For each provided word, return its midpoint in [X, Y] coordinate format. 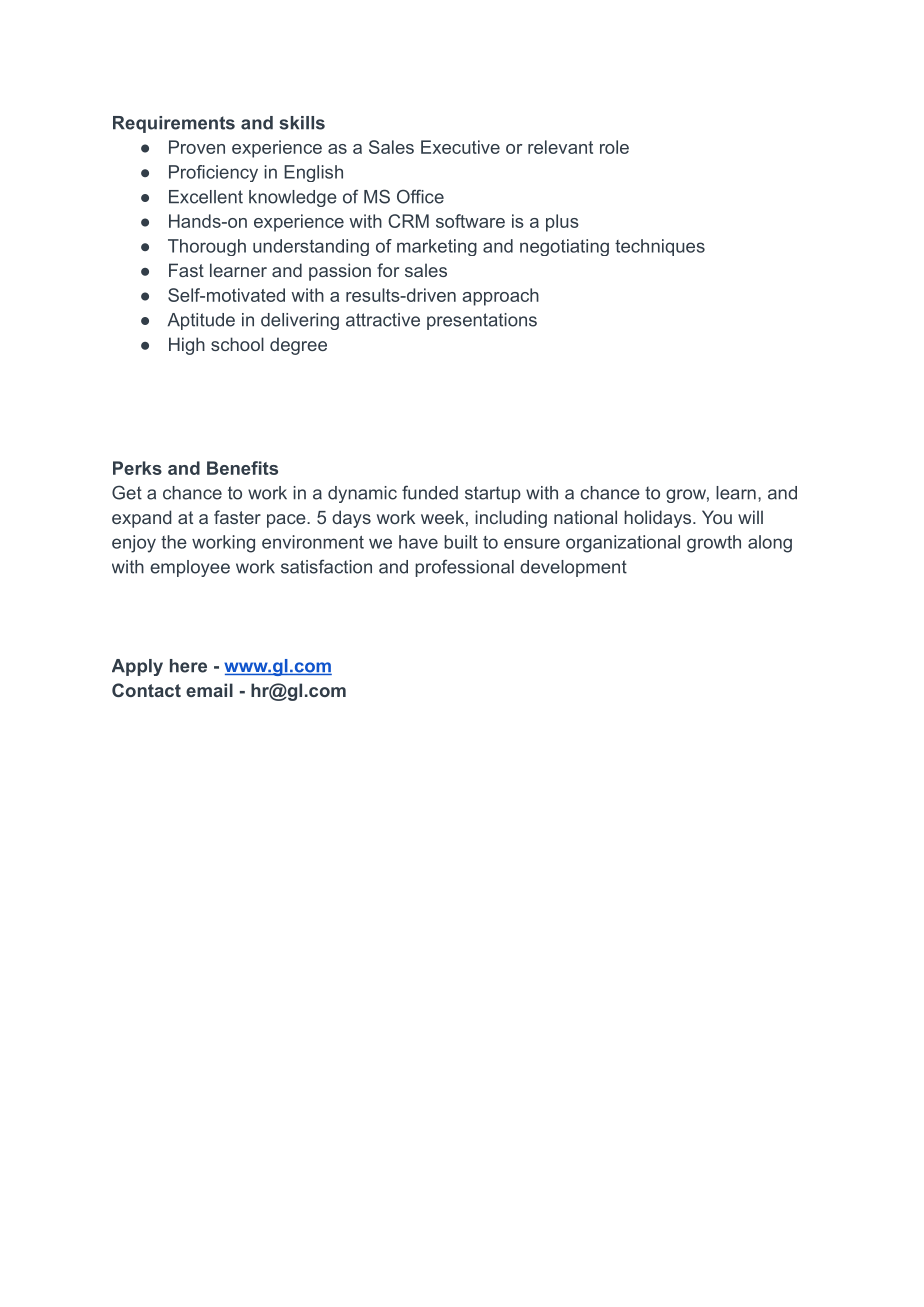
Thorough [207, 247]
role [614, 147]
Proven [197, 147]
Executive [460, 147]
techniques [660, 247]
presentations [482, 321]
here [188, 666]
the [174, 542]
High [187, 346]
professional [464, 568]
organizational [623, 544]
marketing [437, 247]
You [717, 517]
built [461, 542]
